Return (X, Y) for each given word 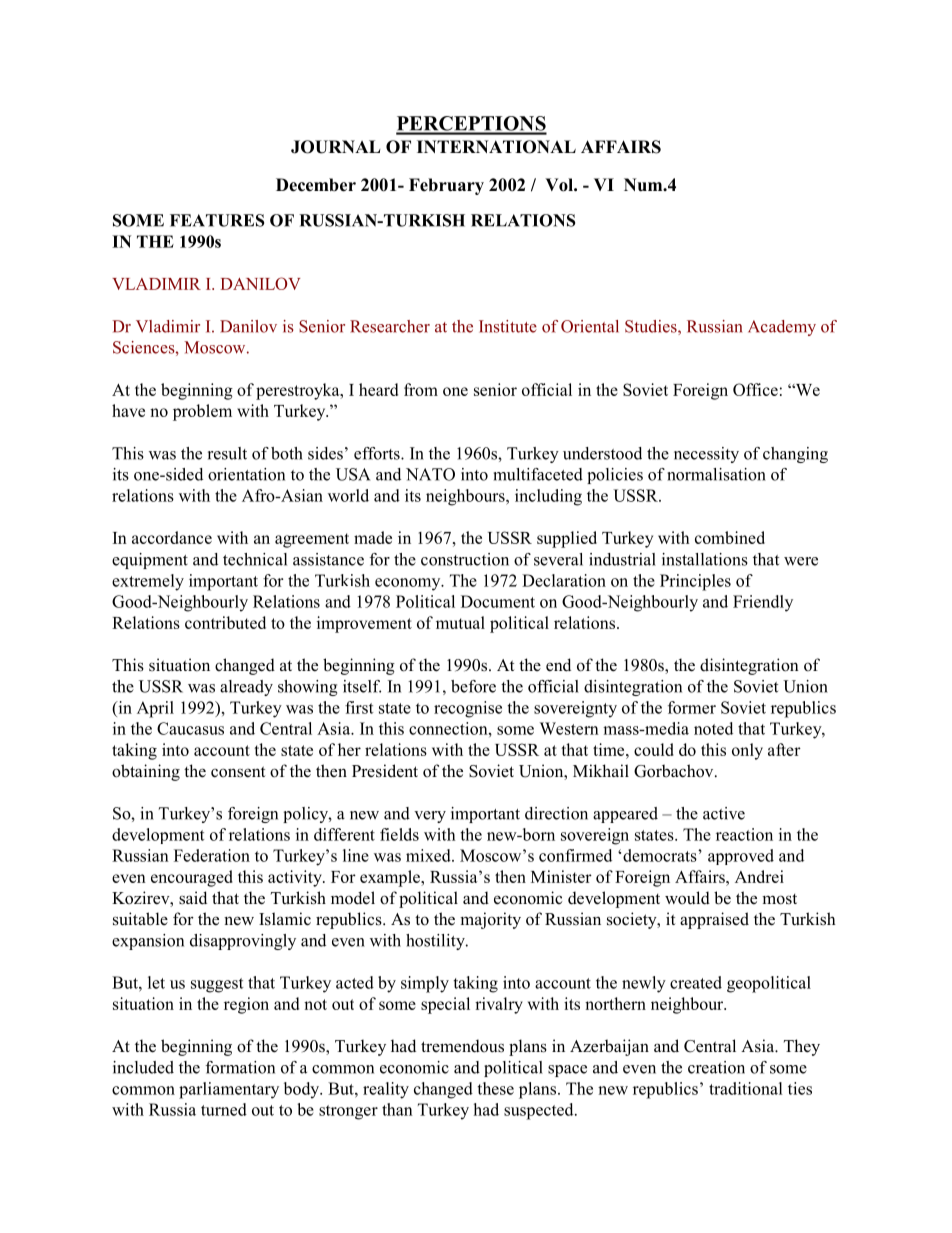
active (724, 813)
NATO (430, 474)
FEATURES (217, 220)
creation (716, 1067)
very (430, 817)
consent (238, 772)
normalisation (716, 474)
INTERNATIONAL (496, 147)
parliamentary (229, 1090)
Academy (782, 328)
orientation (246, 474)
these (495, 1088)
